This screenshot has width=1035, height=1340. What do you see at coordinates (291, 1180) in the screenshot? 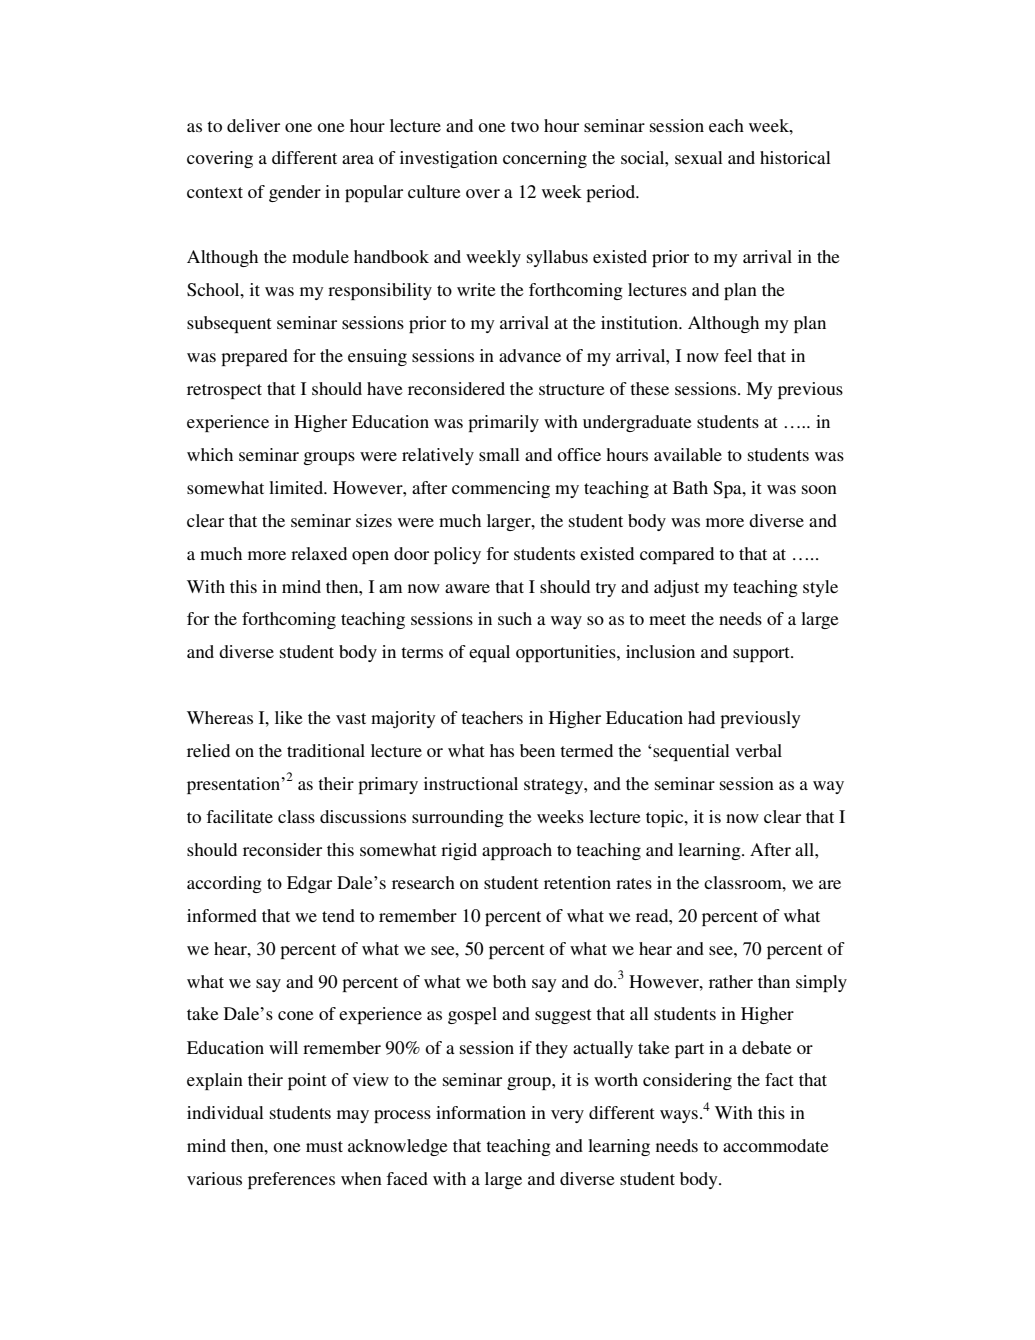
I see `preferences` at bounding box center [291, 1180].
